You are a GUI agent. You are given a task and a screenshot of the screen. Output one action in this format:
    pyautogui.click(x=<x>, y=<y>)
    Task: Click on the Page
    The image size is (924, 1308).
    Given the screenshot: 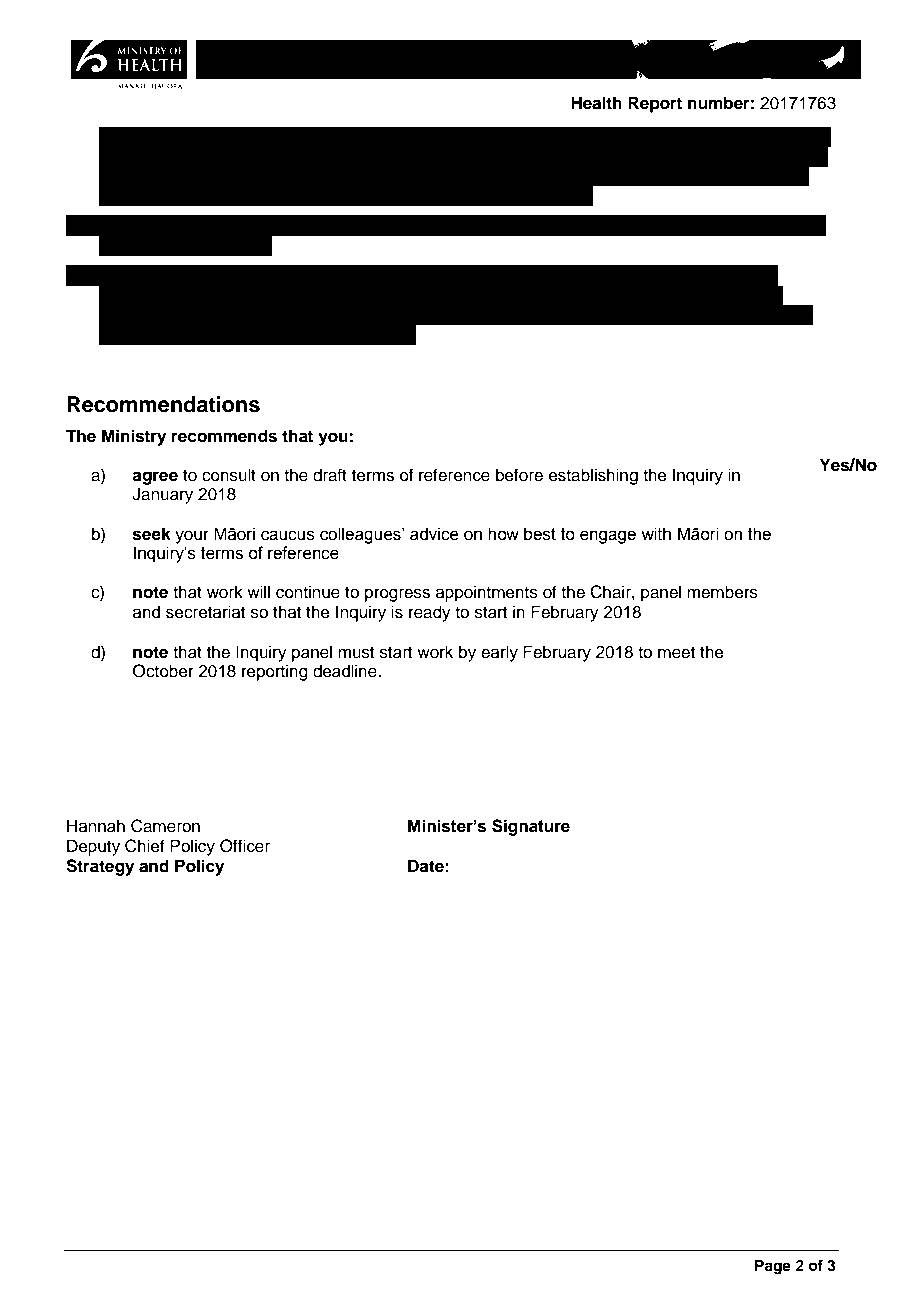 What is the action you would take?
    pyautogui.click(x=773, y=1267)
